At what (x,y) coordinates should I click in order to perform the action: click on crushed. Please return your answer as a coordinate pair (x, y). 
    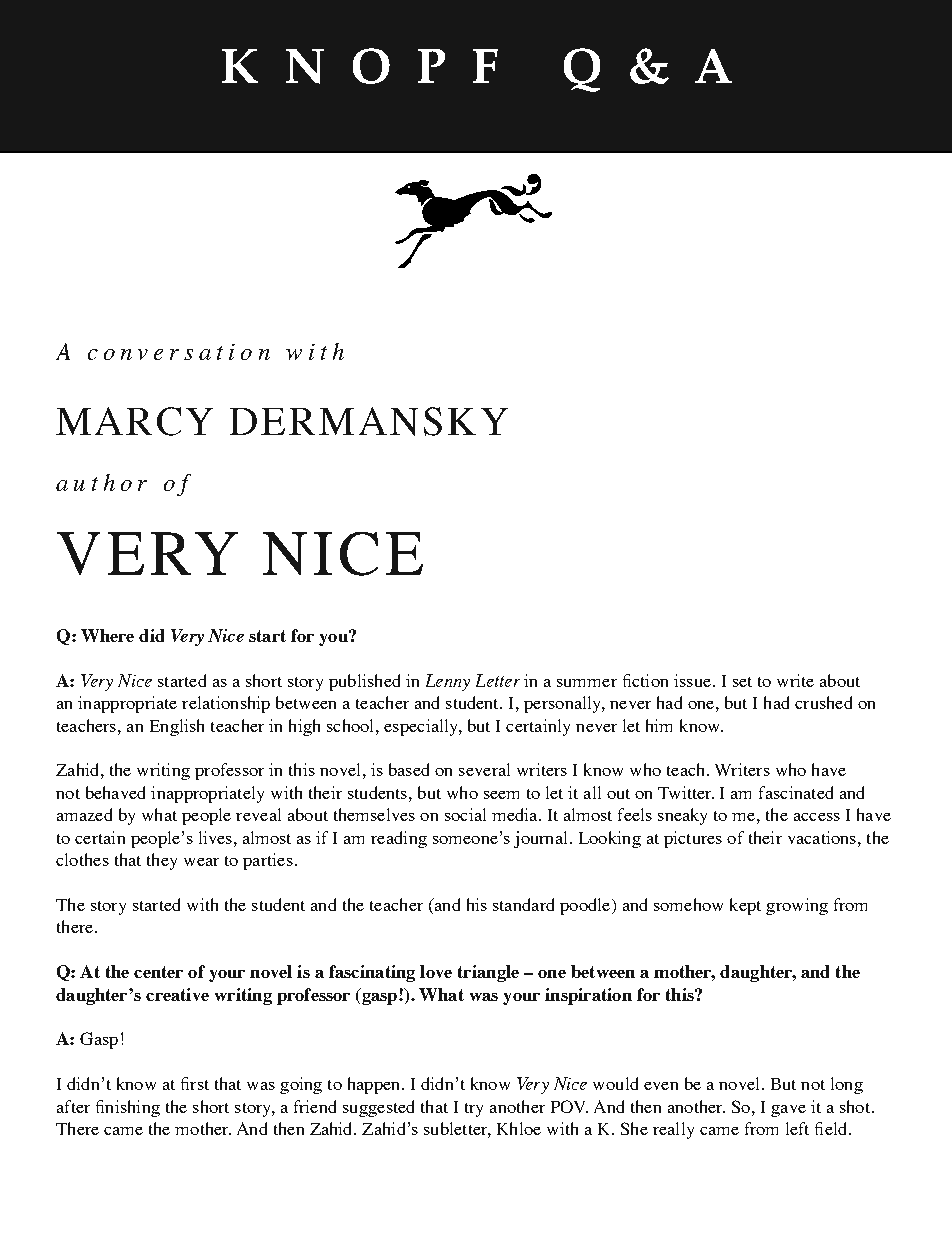
    Looking at the image, I should click on (823, 702).
